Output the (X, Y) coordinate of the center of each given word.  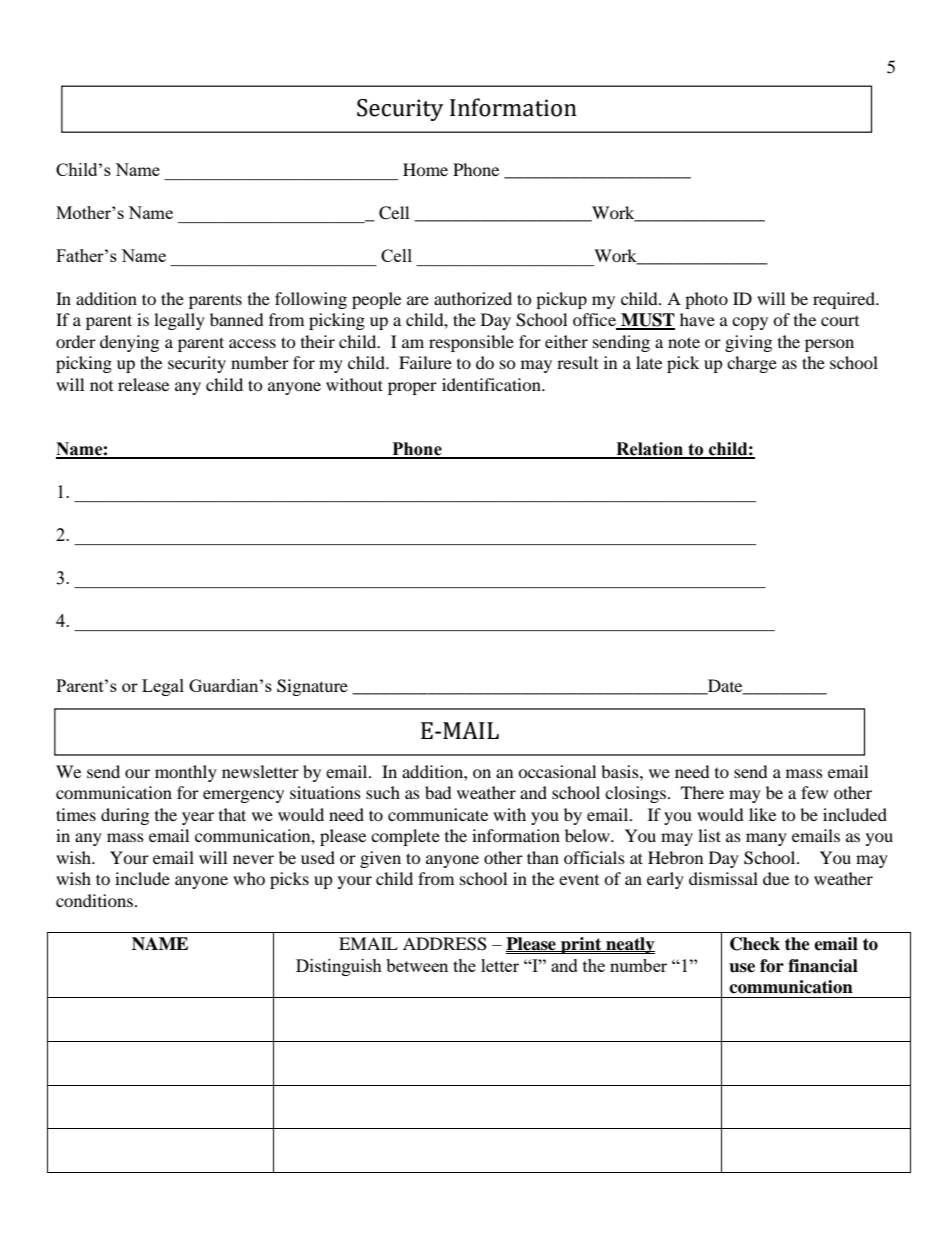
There (702, 792)
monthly (186, 773)
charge (752, 364)
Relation (649, 450)
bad (438, 792)
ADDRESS (445, 944)
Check (755, 944)
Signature (312, 687)
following (311, 300)
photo (706, 300)
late (649, 362)
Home (425, 169)
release (143, 384)
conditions (94, 900)
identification (492, 384)
